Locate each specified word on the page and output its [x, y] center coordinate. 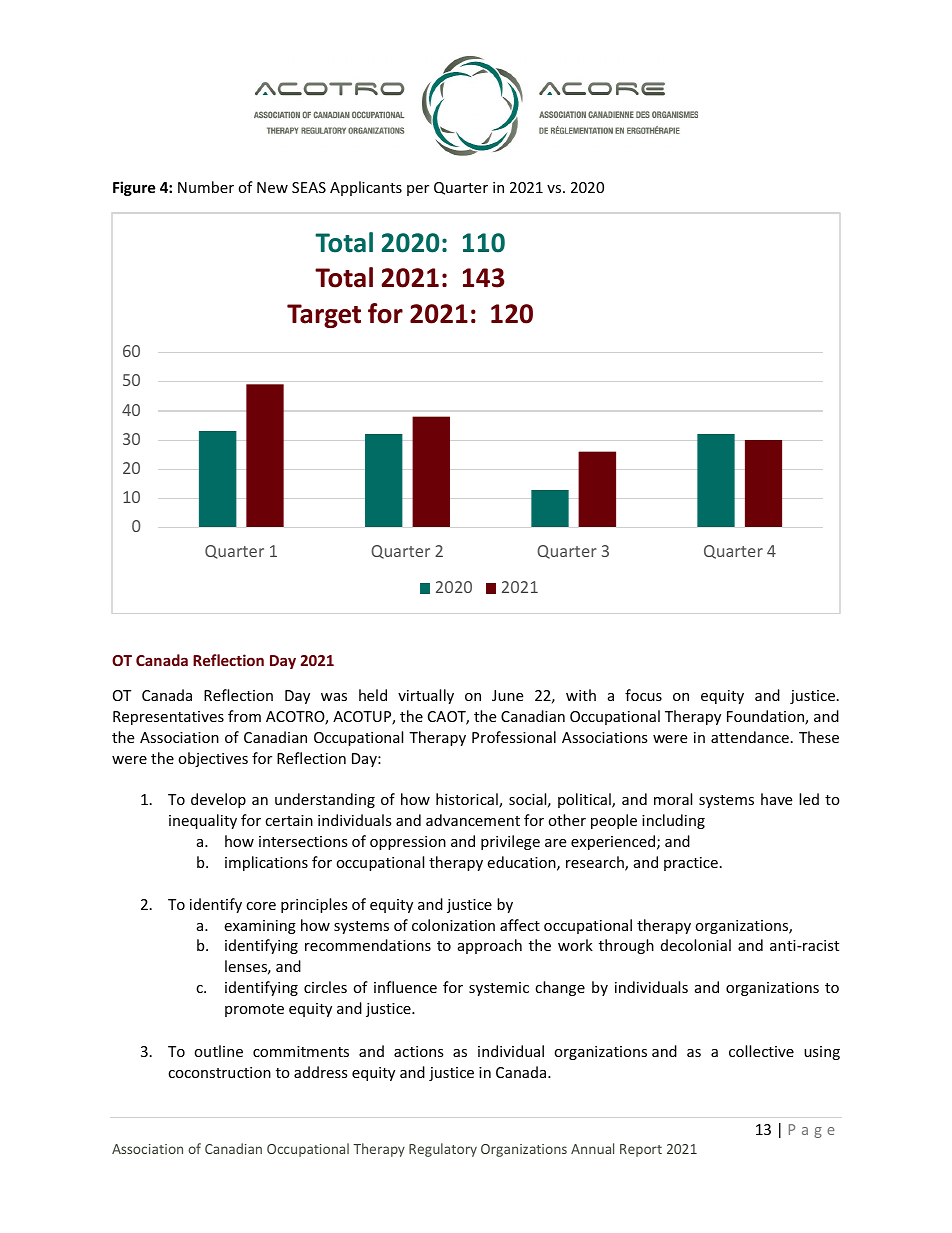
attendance [750, 737]
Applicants [366, 188]
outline [218, 1051]
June [507, 695]
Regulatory [443, 1150]
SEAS [309, 187]
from [244, 716]
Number [206, 187]
